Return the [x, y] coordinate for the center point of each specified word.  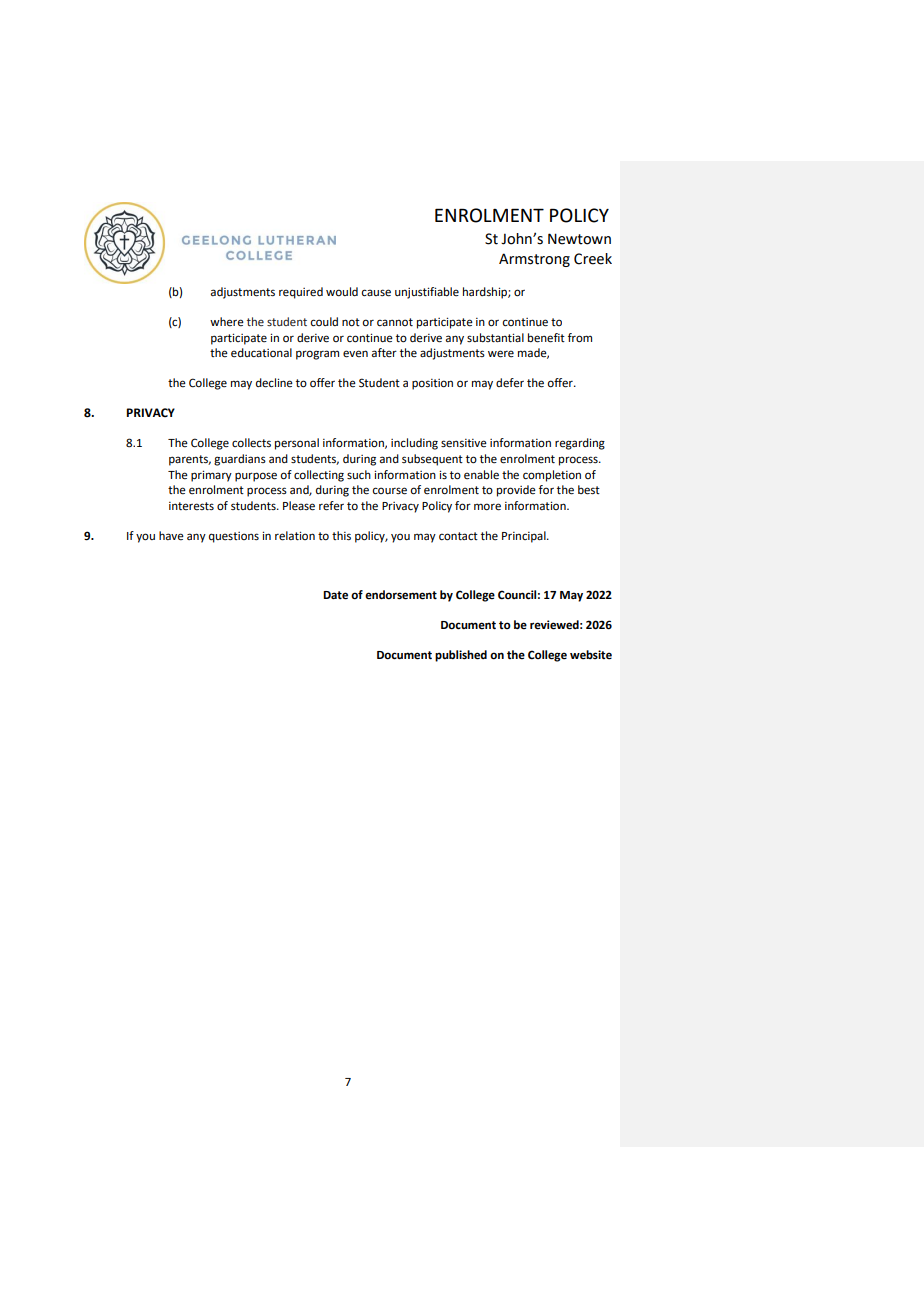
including [414, 444]
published [461, 656]
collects [251, 443]
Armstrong [534, 260]
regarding [580, 444]
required [301, 293]
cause [376, 293]
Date [335, 595]
